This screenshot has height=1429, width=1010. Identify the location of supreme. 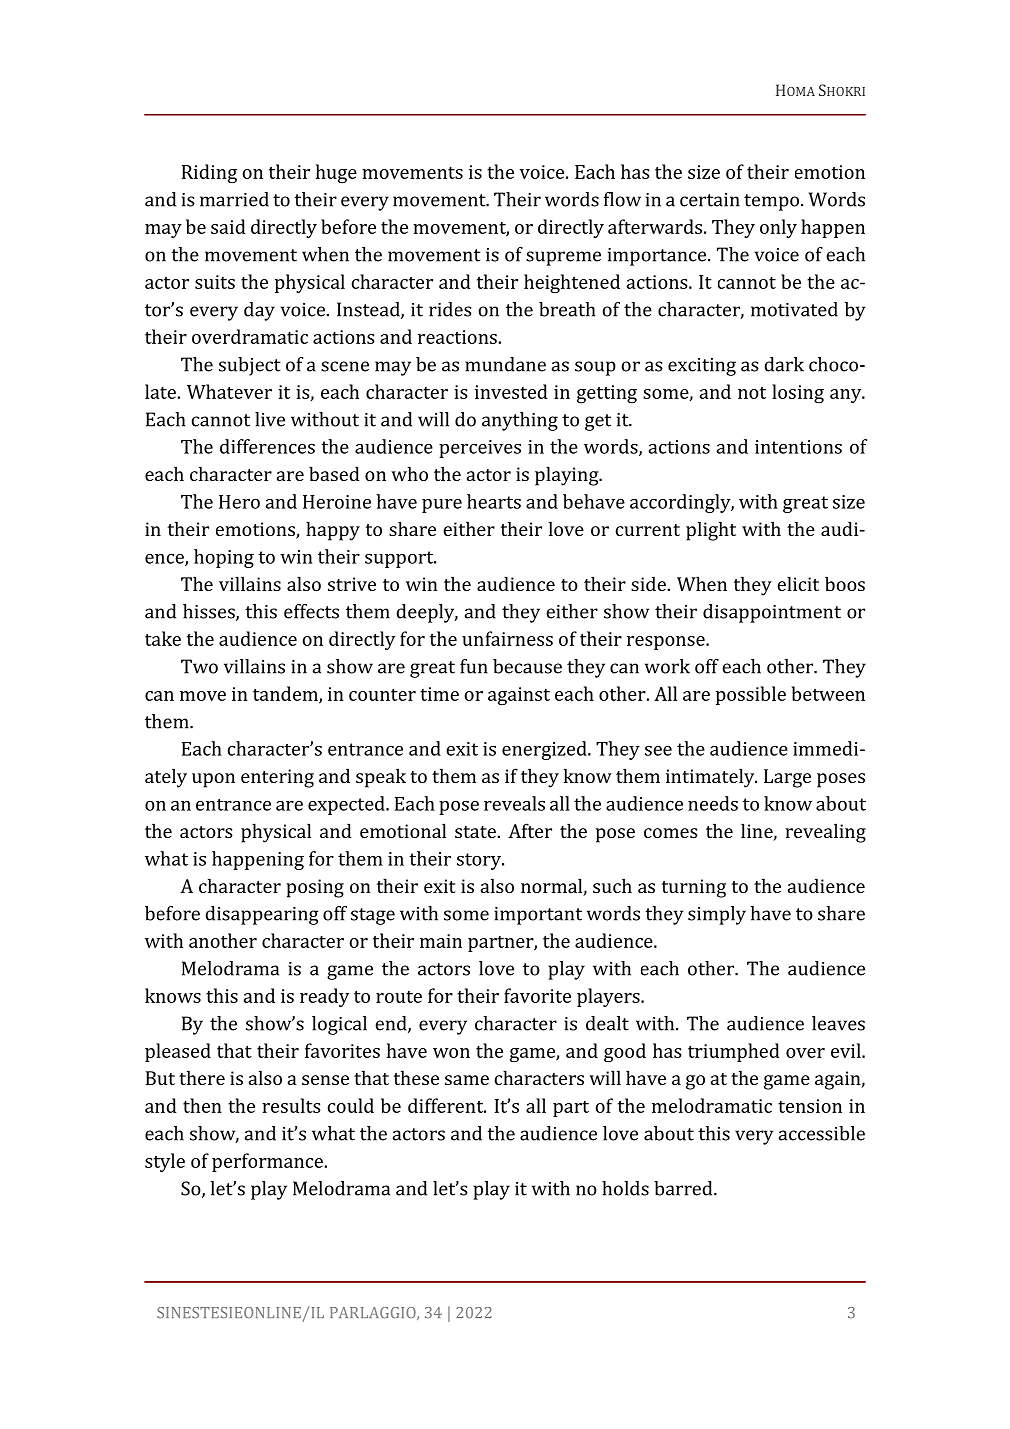
(563, 258).
